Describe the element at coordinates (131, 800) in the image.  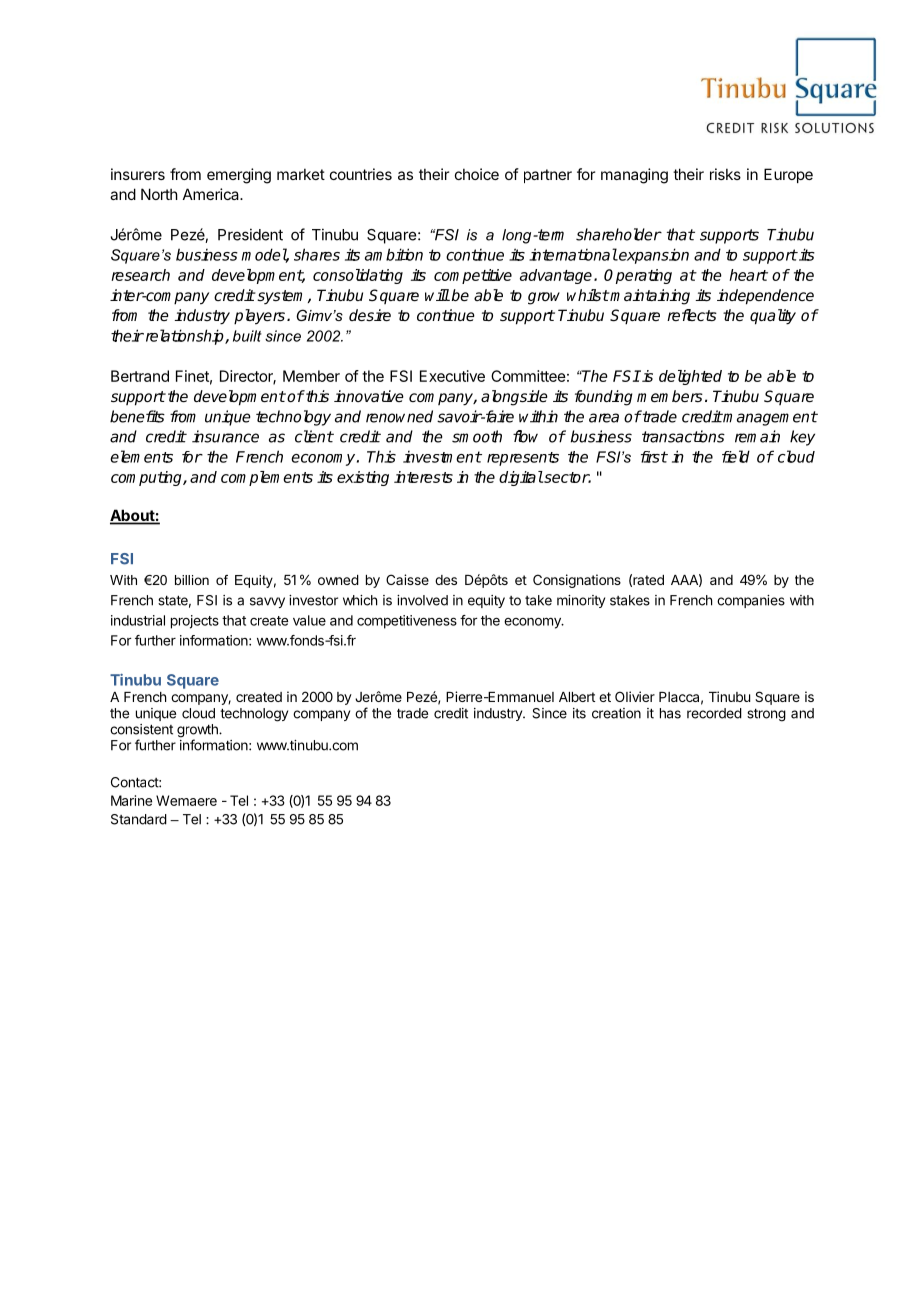
I see `Marine` at that location.
